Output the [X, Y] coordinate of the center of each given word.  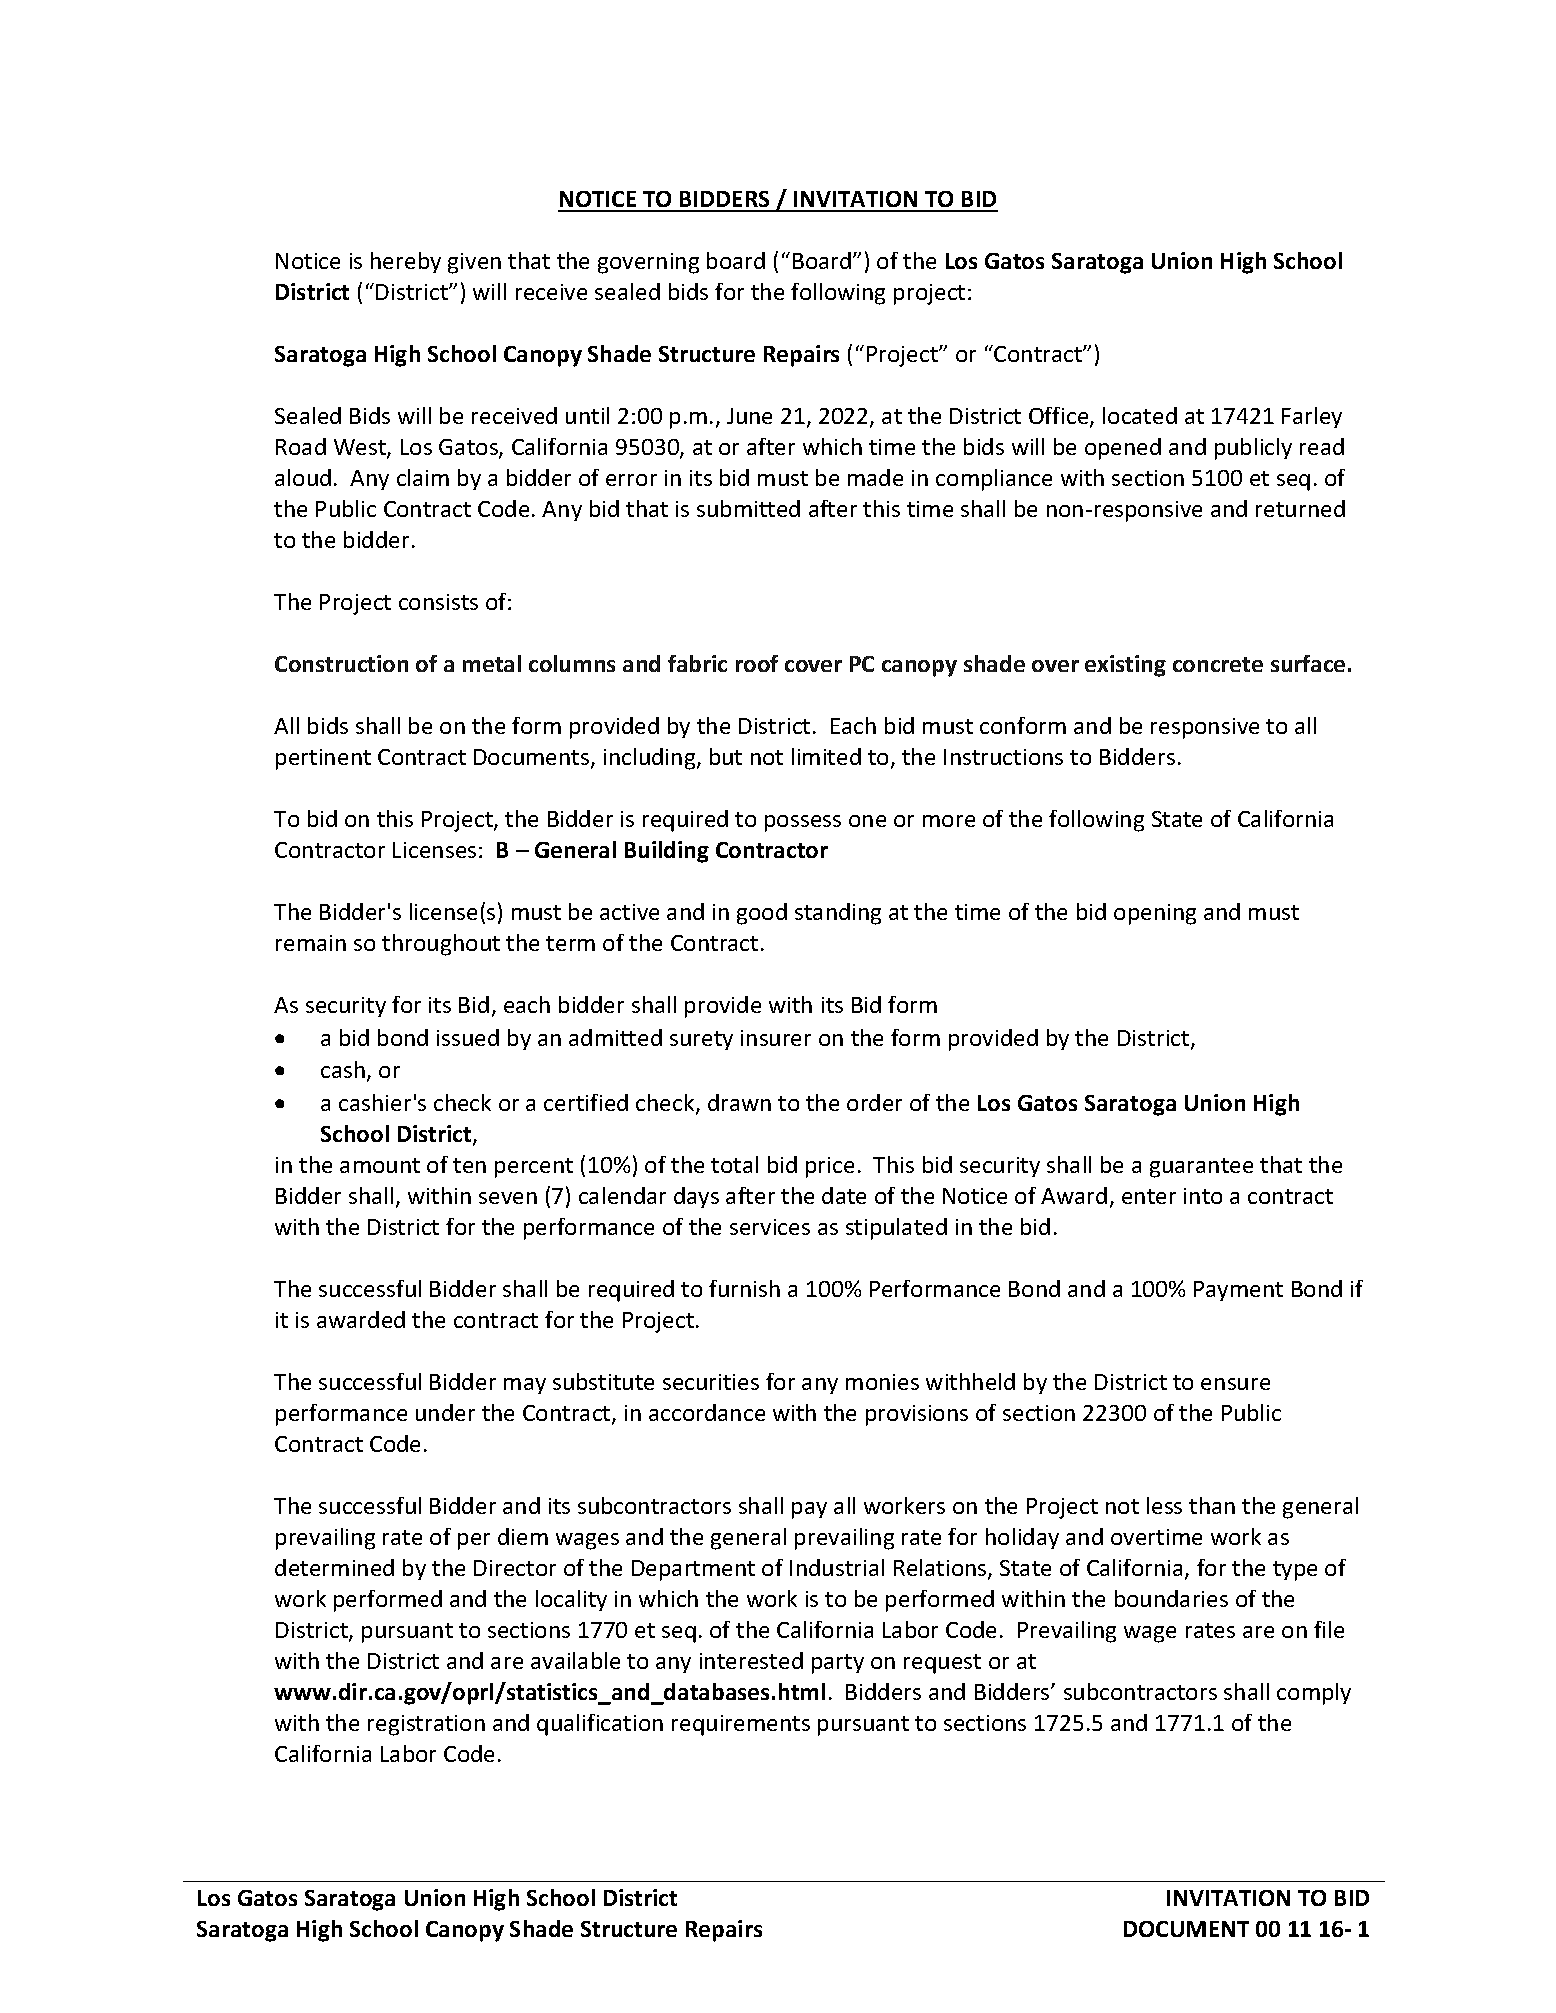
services [770, 1227]
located [1140, 415]
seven [508, 1198]
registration [426, 1725]
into [1203, 1196]
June [749, 416]
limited [826, 756]
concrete [1218, 664]
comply [1314, 1694]
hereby [406, 262]
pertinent [323, 759]
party [838, 1664]
